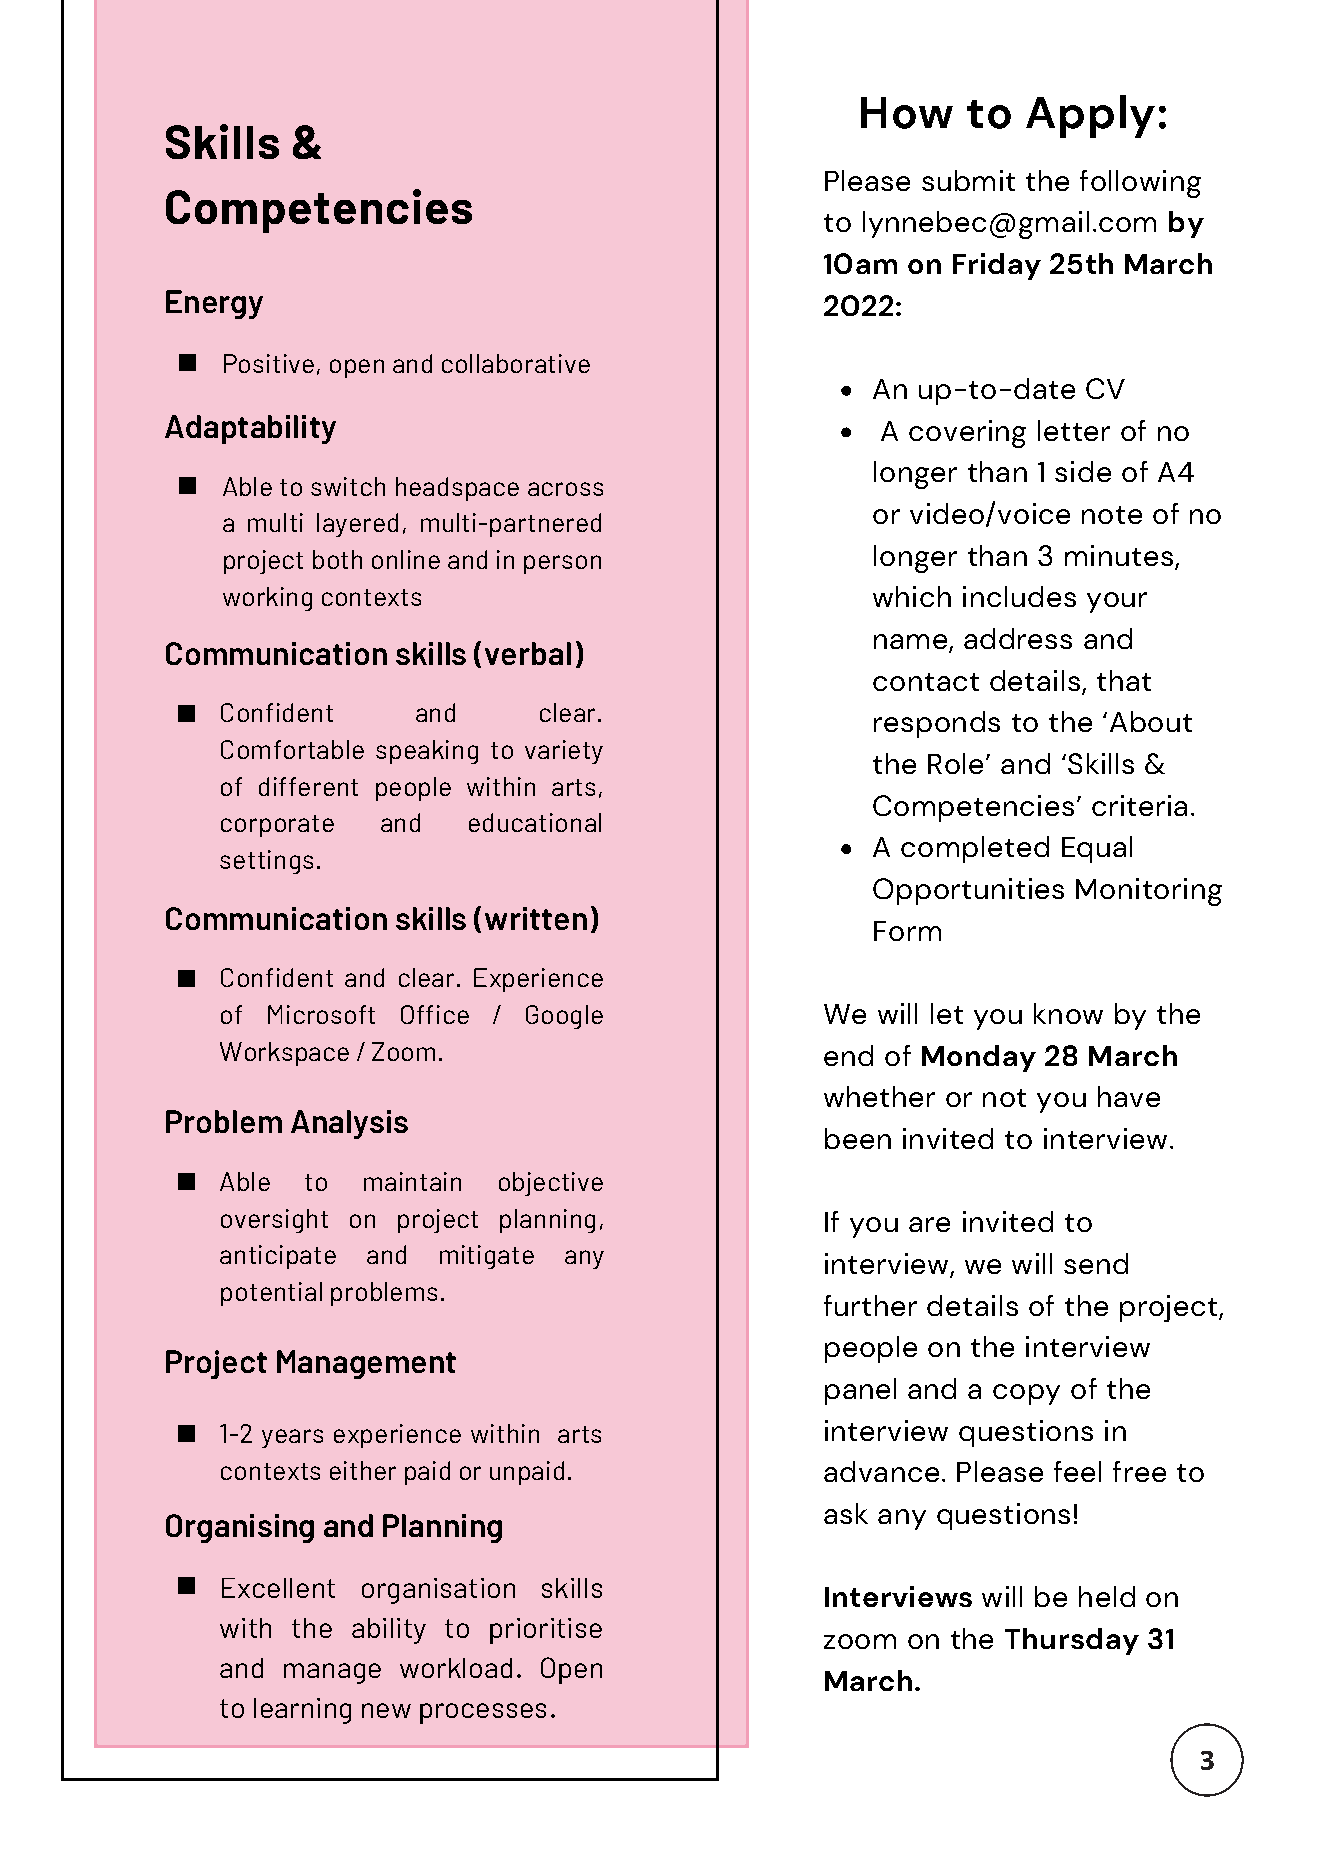  What do you see at coordinates (214, 304) in the screenshot?
I see `Energy` at bounding box center [214, 304].
